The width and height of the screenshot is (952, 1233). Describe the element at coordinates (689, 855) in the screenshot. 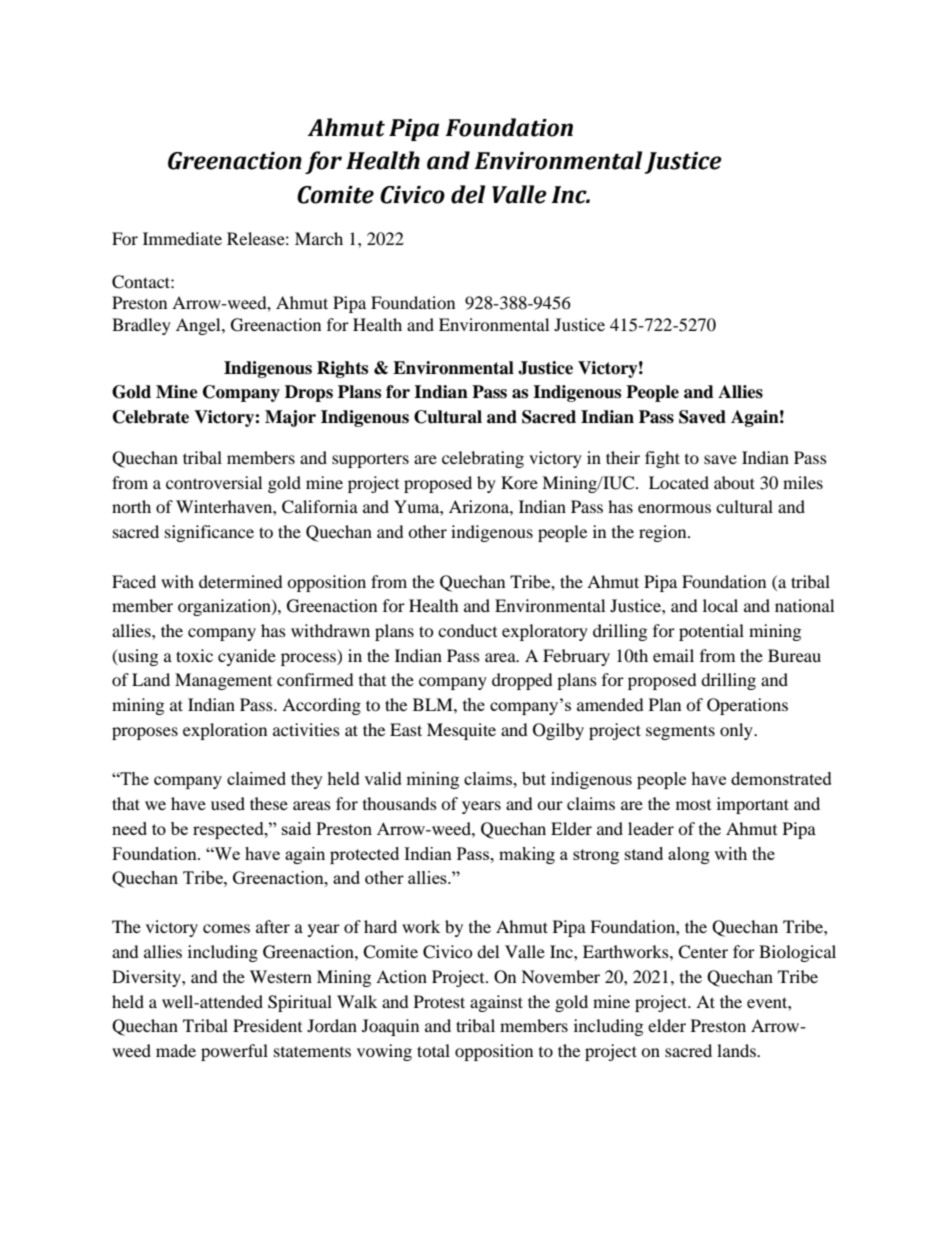

I see `along` at that location.
